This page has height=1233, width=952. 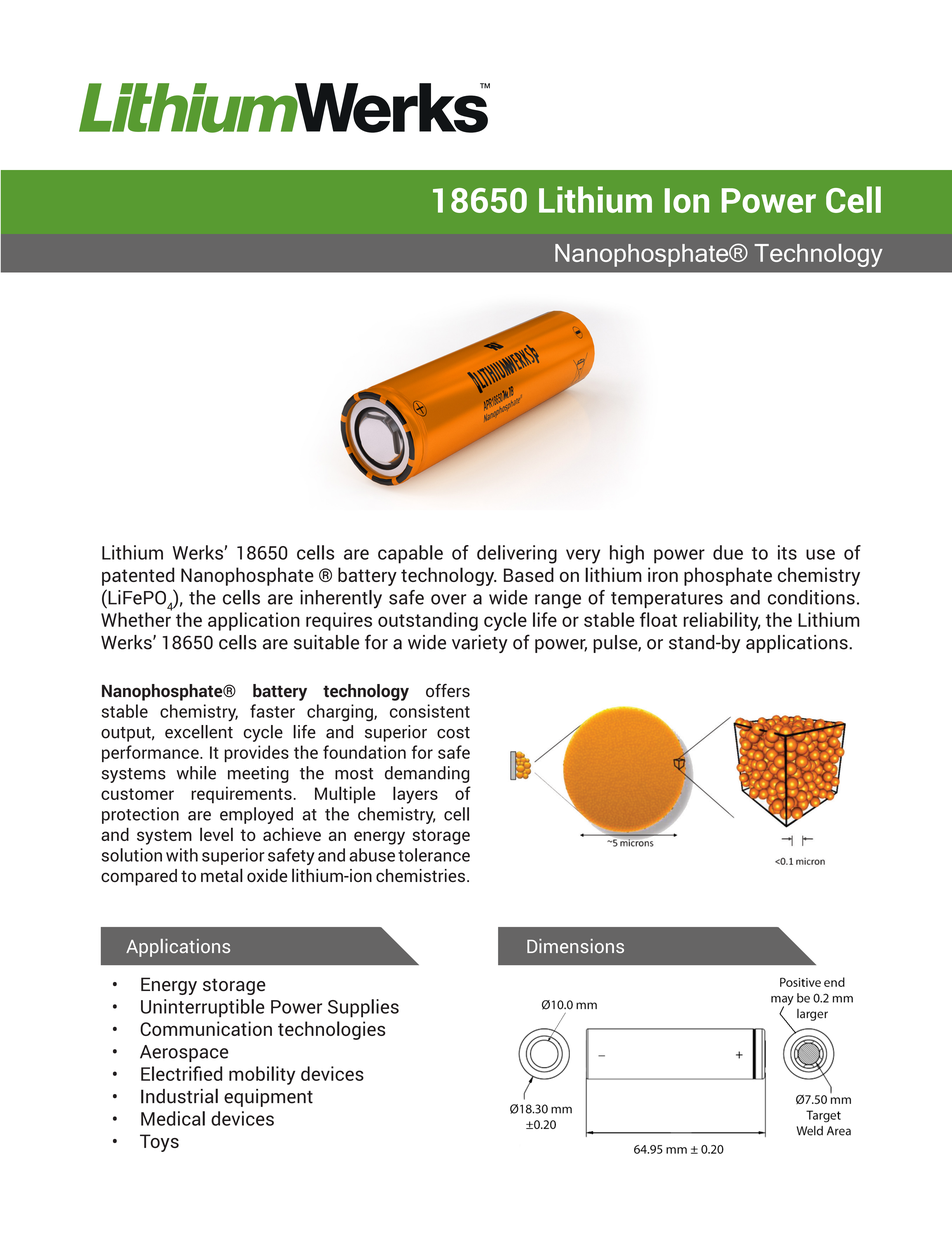 What do you see at coordinates (430, 711) in the page?
I see `consistent` at bounding box center [430, 711].
